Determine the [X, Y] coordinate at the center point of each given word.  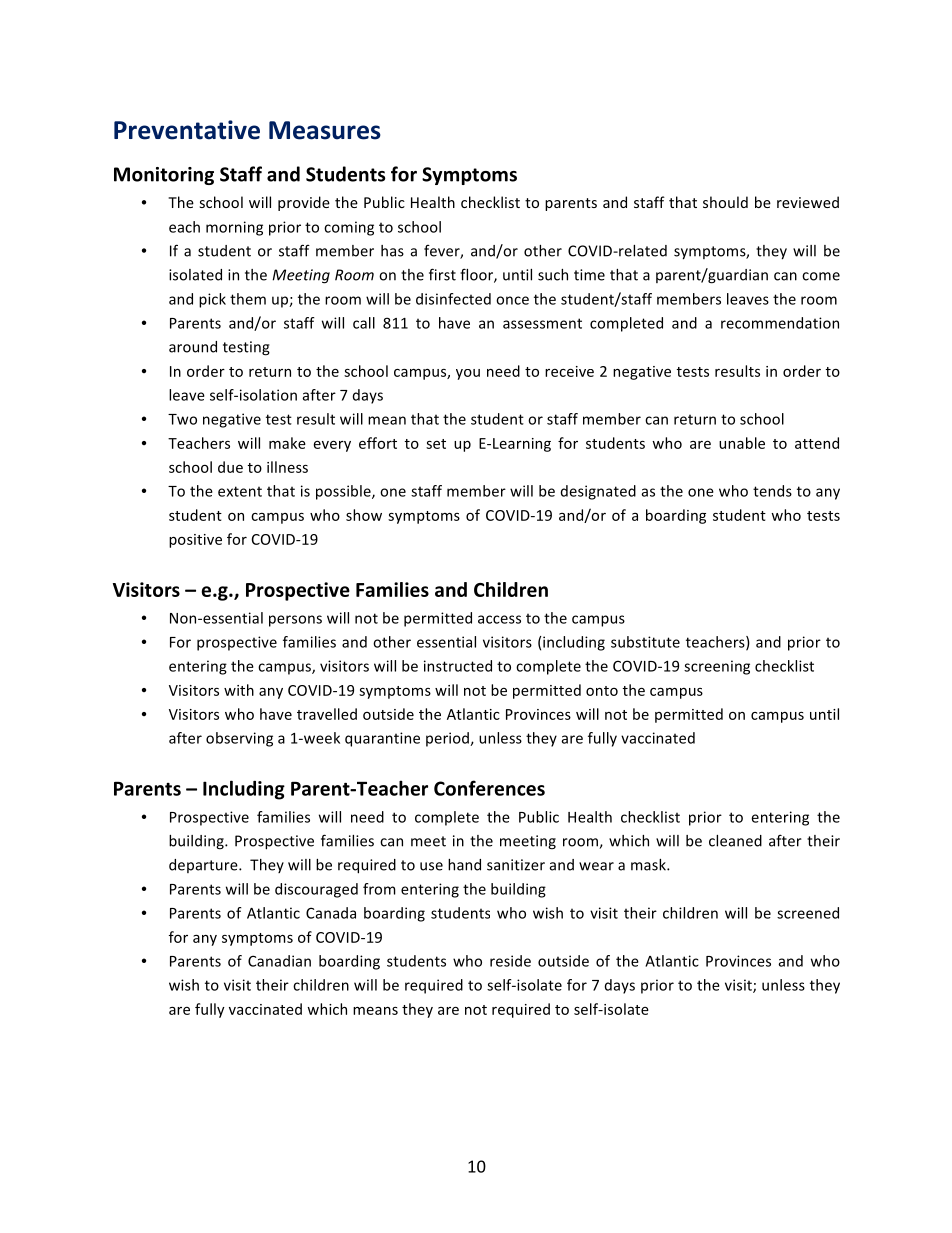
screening [717, 667]
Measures [325, 130]
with [239, 690]
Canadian [279, 961]
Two [182, 419]
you [468, 374]
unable [742, 443]
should [725, 202]
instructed [458, 666]
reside [510, 961]
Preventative [187, 130]
